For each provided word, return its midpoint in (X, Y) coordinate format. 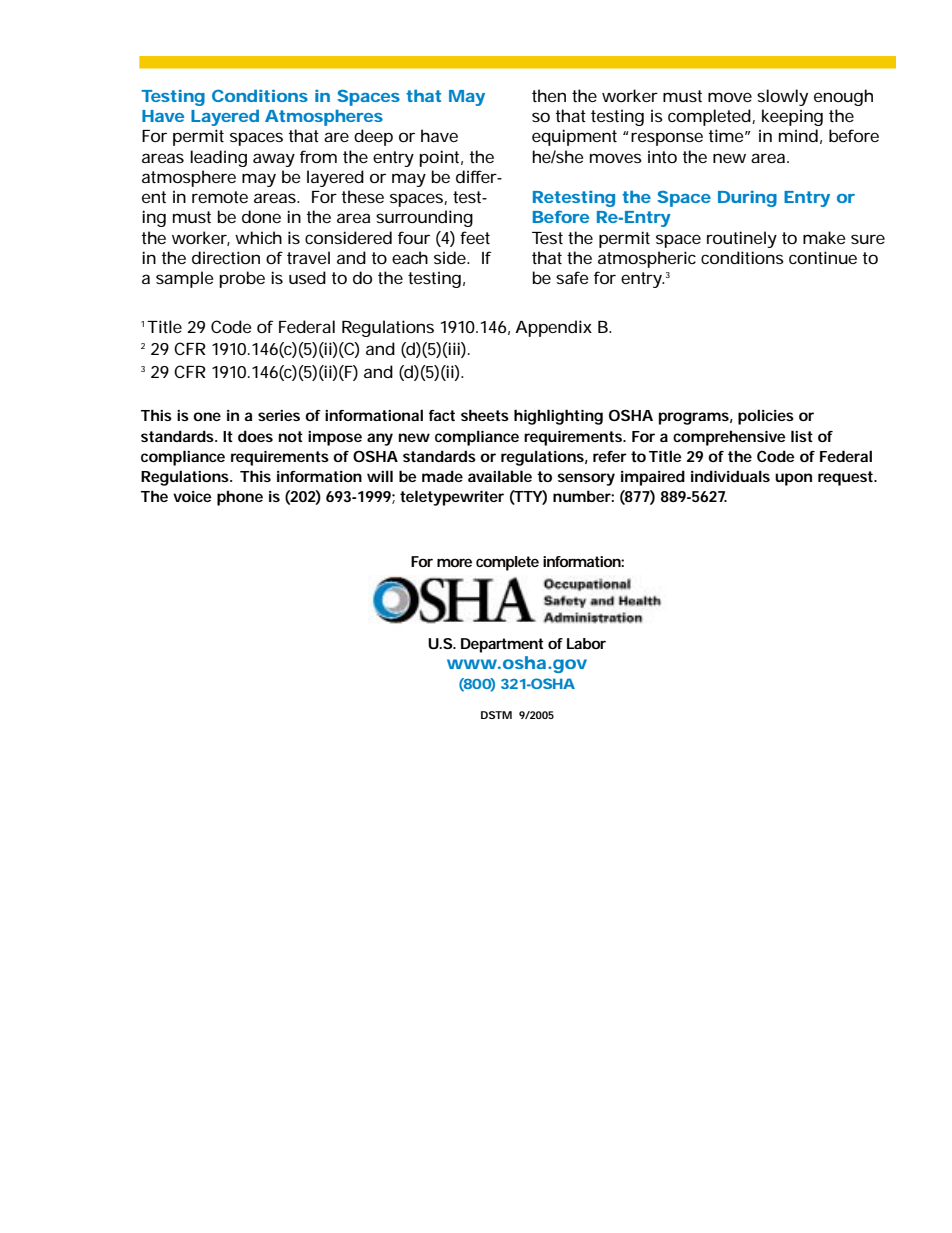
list (802, 436)
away (274, 160)
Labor (586, 643)
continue (823, 257)
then (549, 95)
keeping (792, 117)
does (255, 436)
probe (242, 279)
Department (502, 645)
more (454, 562)
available (500, 476)
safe (572, 277)
